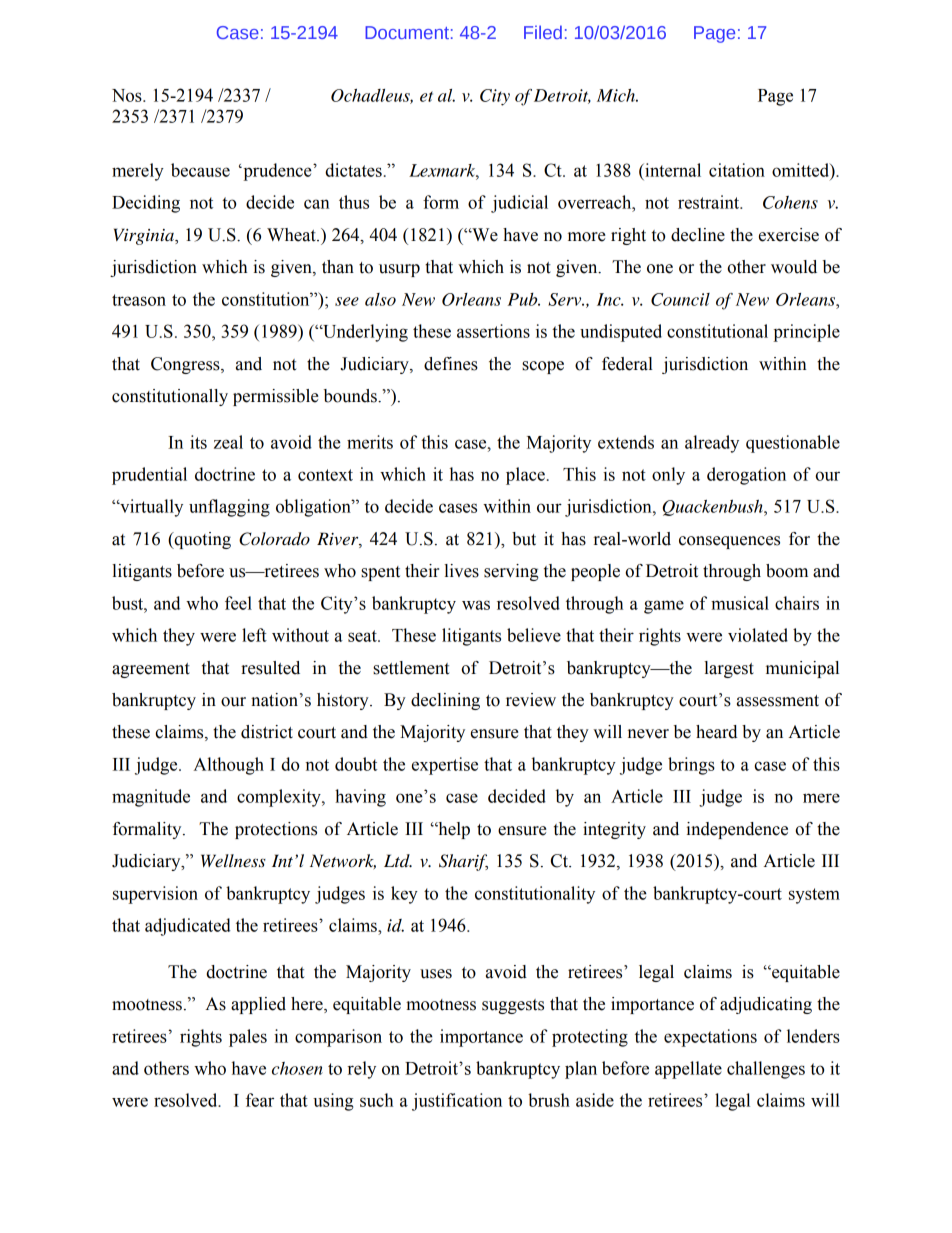  Describe the element at coordinates (407, 32) in the screenshot. I see `Document` at that location.
